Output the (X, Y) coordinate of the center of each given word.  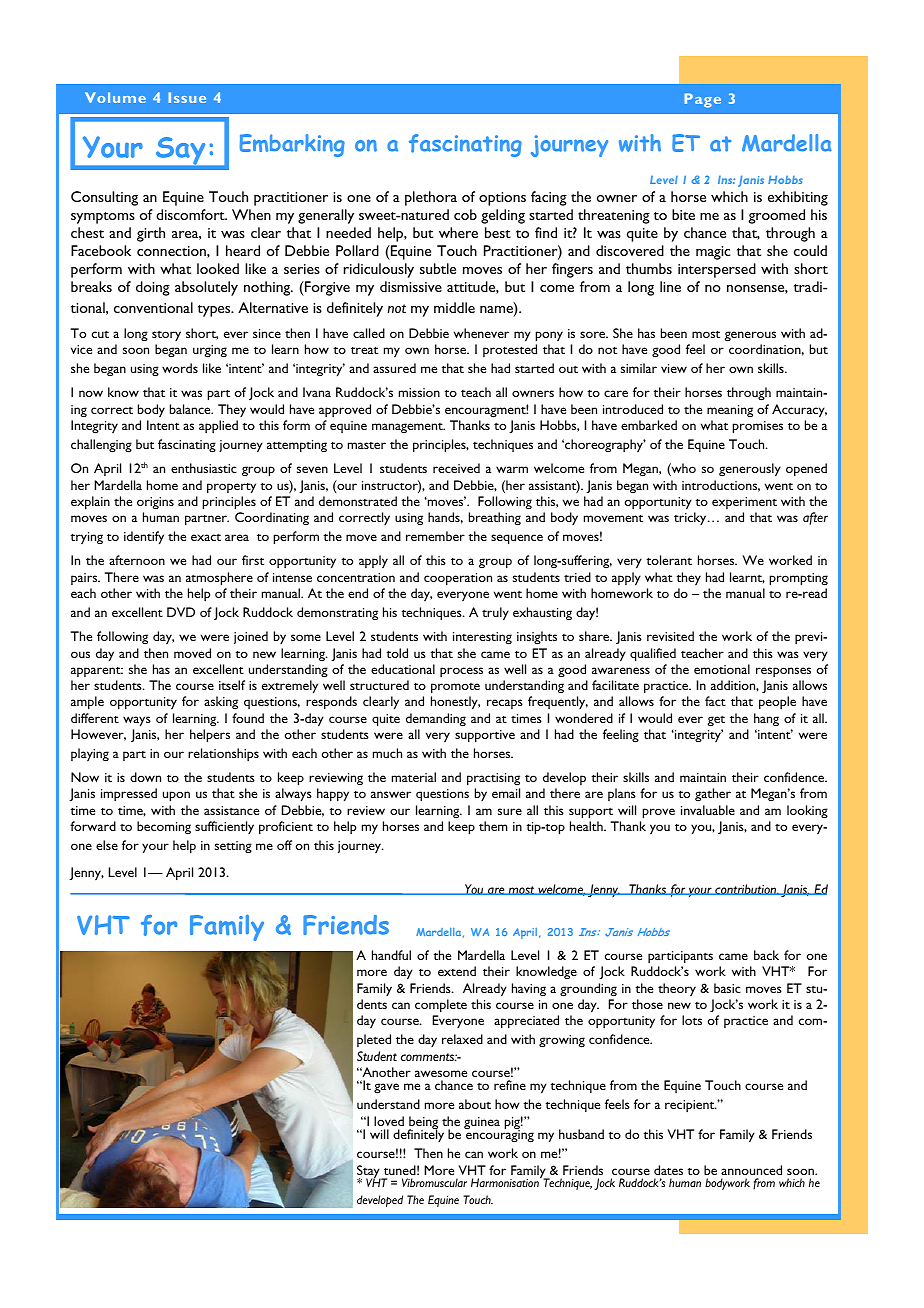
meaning (730, 411)
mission (419, 392)
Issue (187, 97)
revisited (670, 636)
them (493, 826)
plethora (431, 198)
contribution (746, 889)
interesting (482, 638)
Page (703, 100)
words (180, 368)
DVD (181, 612)
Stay (369, 1173)
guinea (482, 1123)
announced (751, 1170)
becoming (164, 827)
